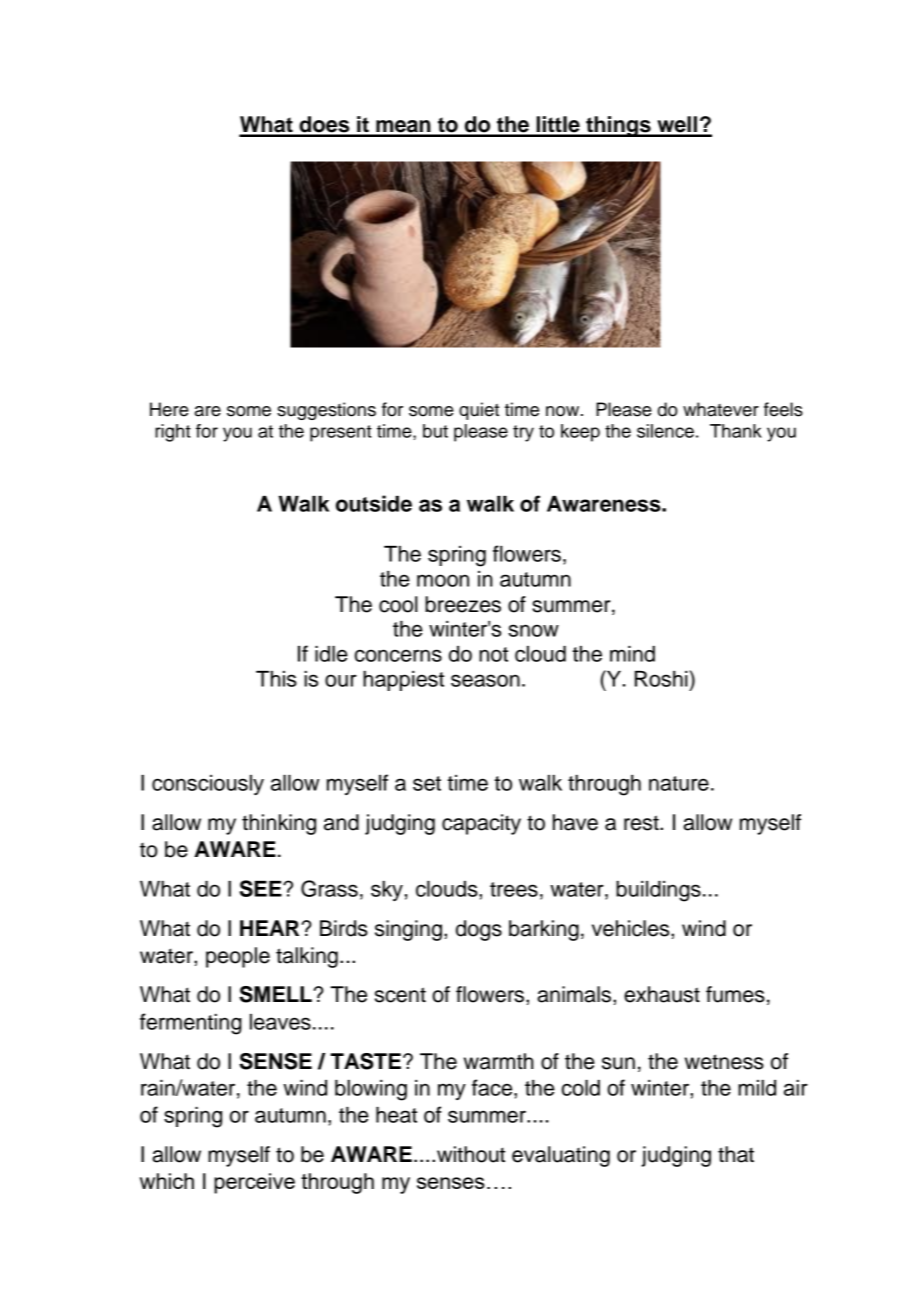 The height and width of the page is (1308, 924). I want to click on feels, so click(783, 409).
